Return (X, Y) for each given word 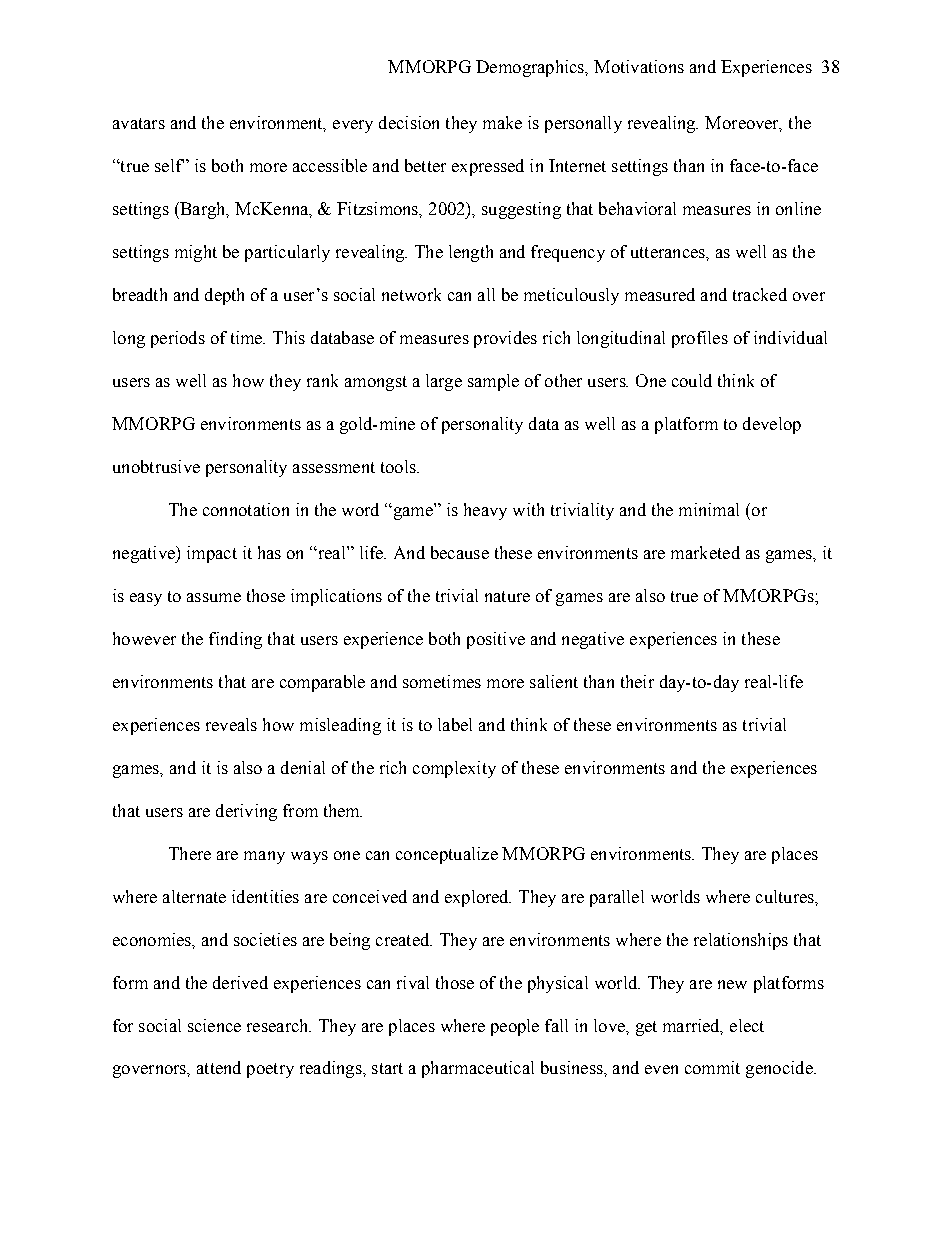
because (460, 552)
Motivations (639, 66)
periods (178, 339)
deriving (246, 812)
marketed (705, 552)
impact (212, 554)
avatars (139, 123)
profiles (700, 339)
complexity (454, 769)
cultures (786, 896)
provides (505, 339)
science (214, 1025)
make (502, 122)
